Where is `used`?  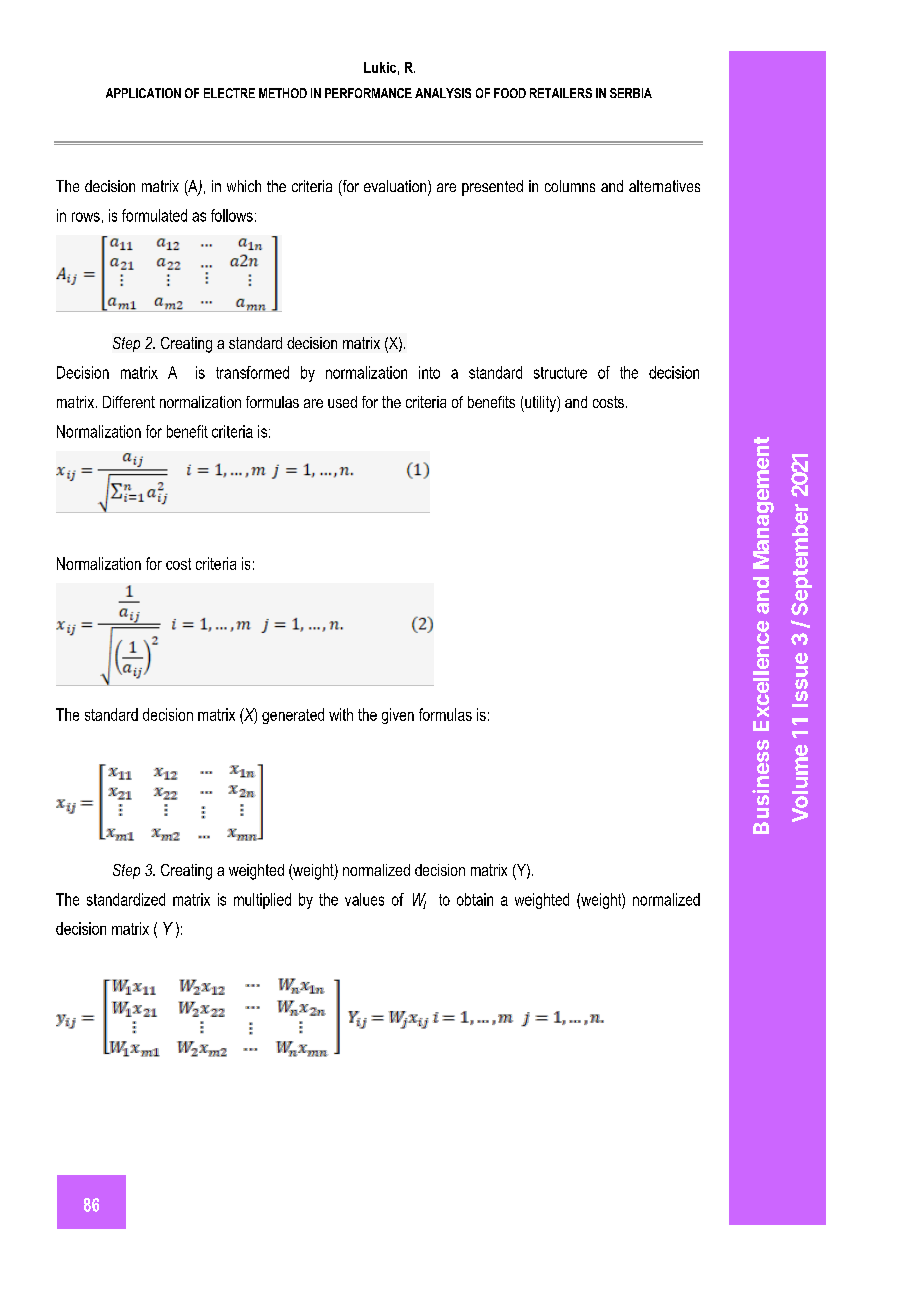
used is located at coordinates (342, 402).
